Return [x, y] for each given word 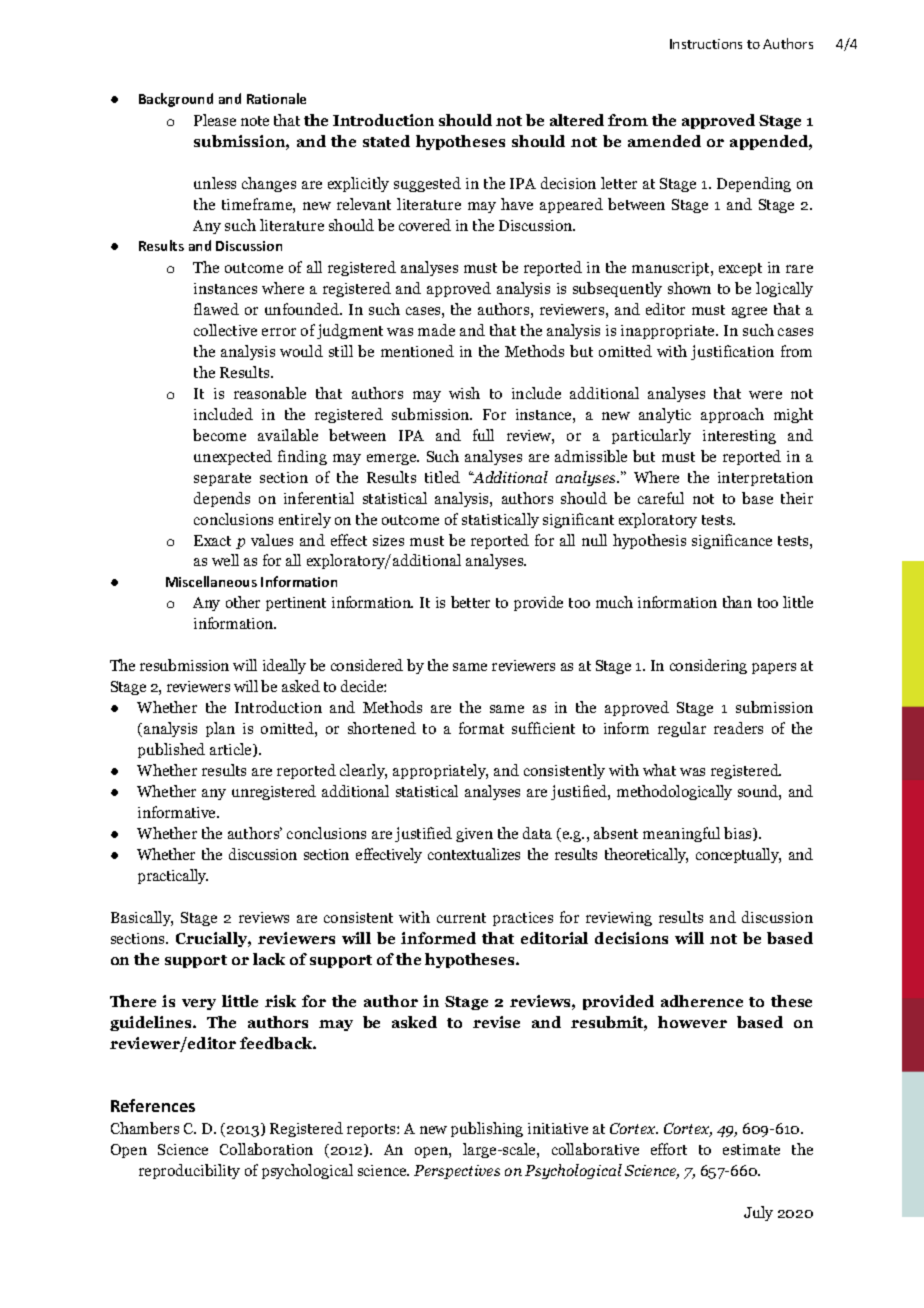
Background [176, 100]
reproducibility [189, 1171]
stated [386, 141]
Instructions [706, 44]
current [461, 918]
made [436, 330]
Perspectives [457, 1172]
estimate [751, 1149]
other [243, 602]
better [470, 602]
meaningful [681, 834]
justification [732, 352]
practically [173, 876]
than [737, 602]
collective [225, 330]
